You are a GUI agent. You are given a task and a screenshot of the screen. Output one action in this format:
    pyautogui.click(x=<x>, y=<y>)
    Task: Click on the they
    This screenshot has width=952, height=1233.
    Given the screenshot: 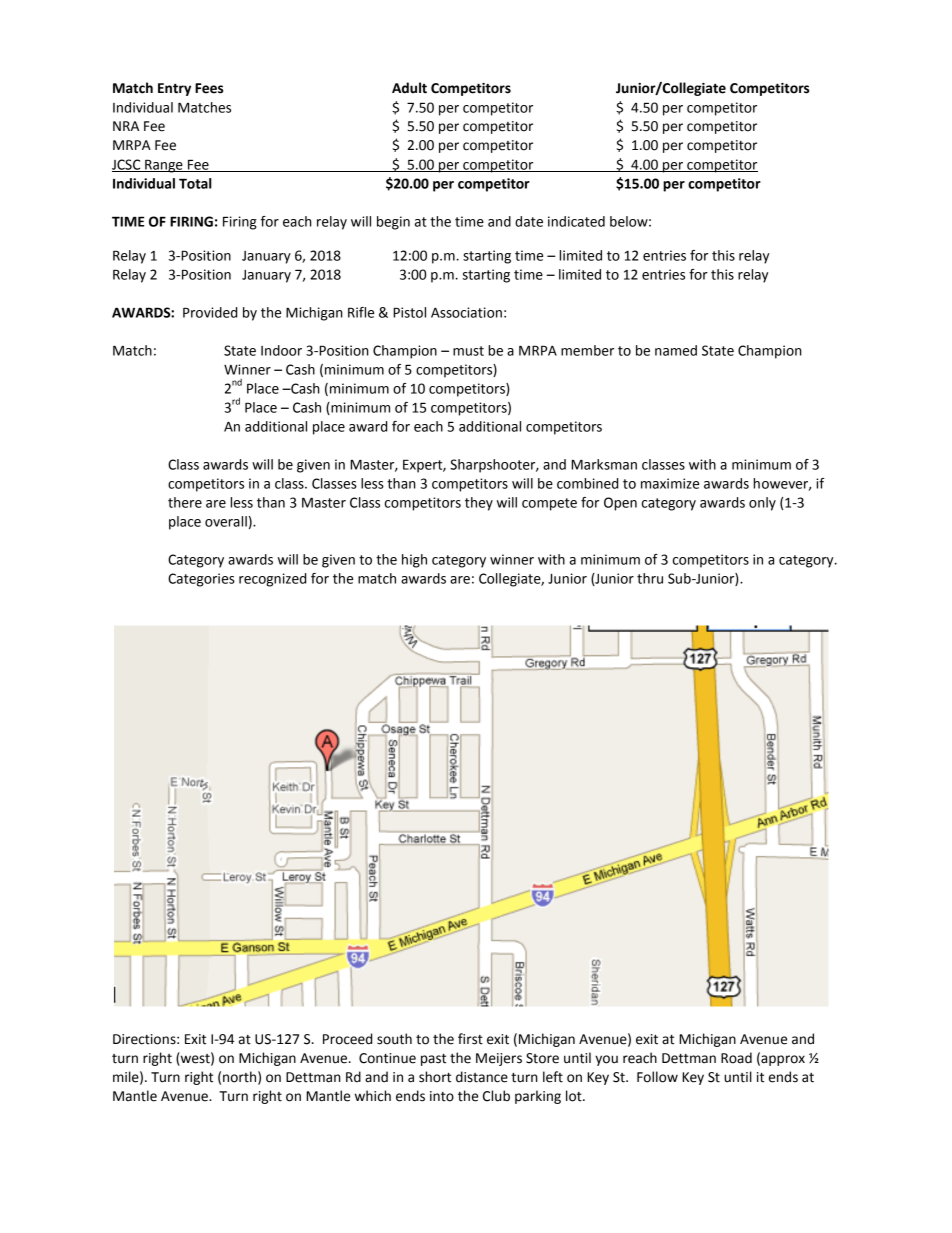 What is the action you would take?
    pyautogui.click(x=479, y=504)
